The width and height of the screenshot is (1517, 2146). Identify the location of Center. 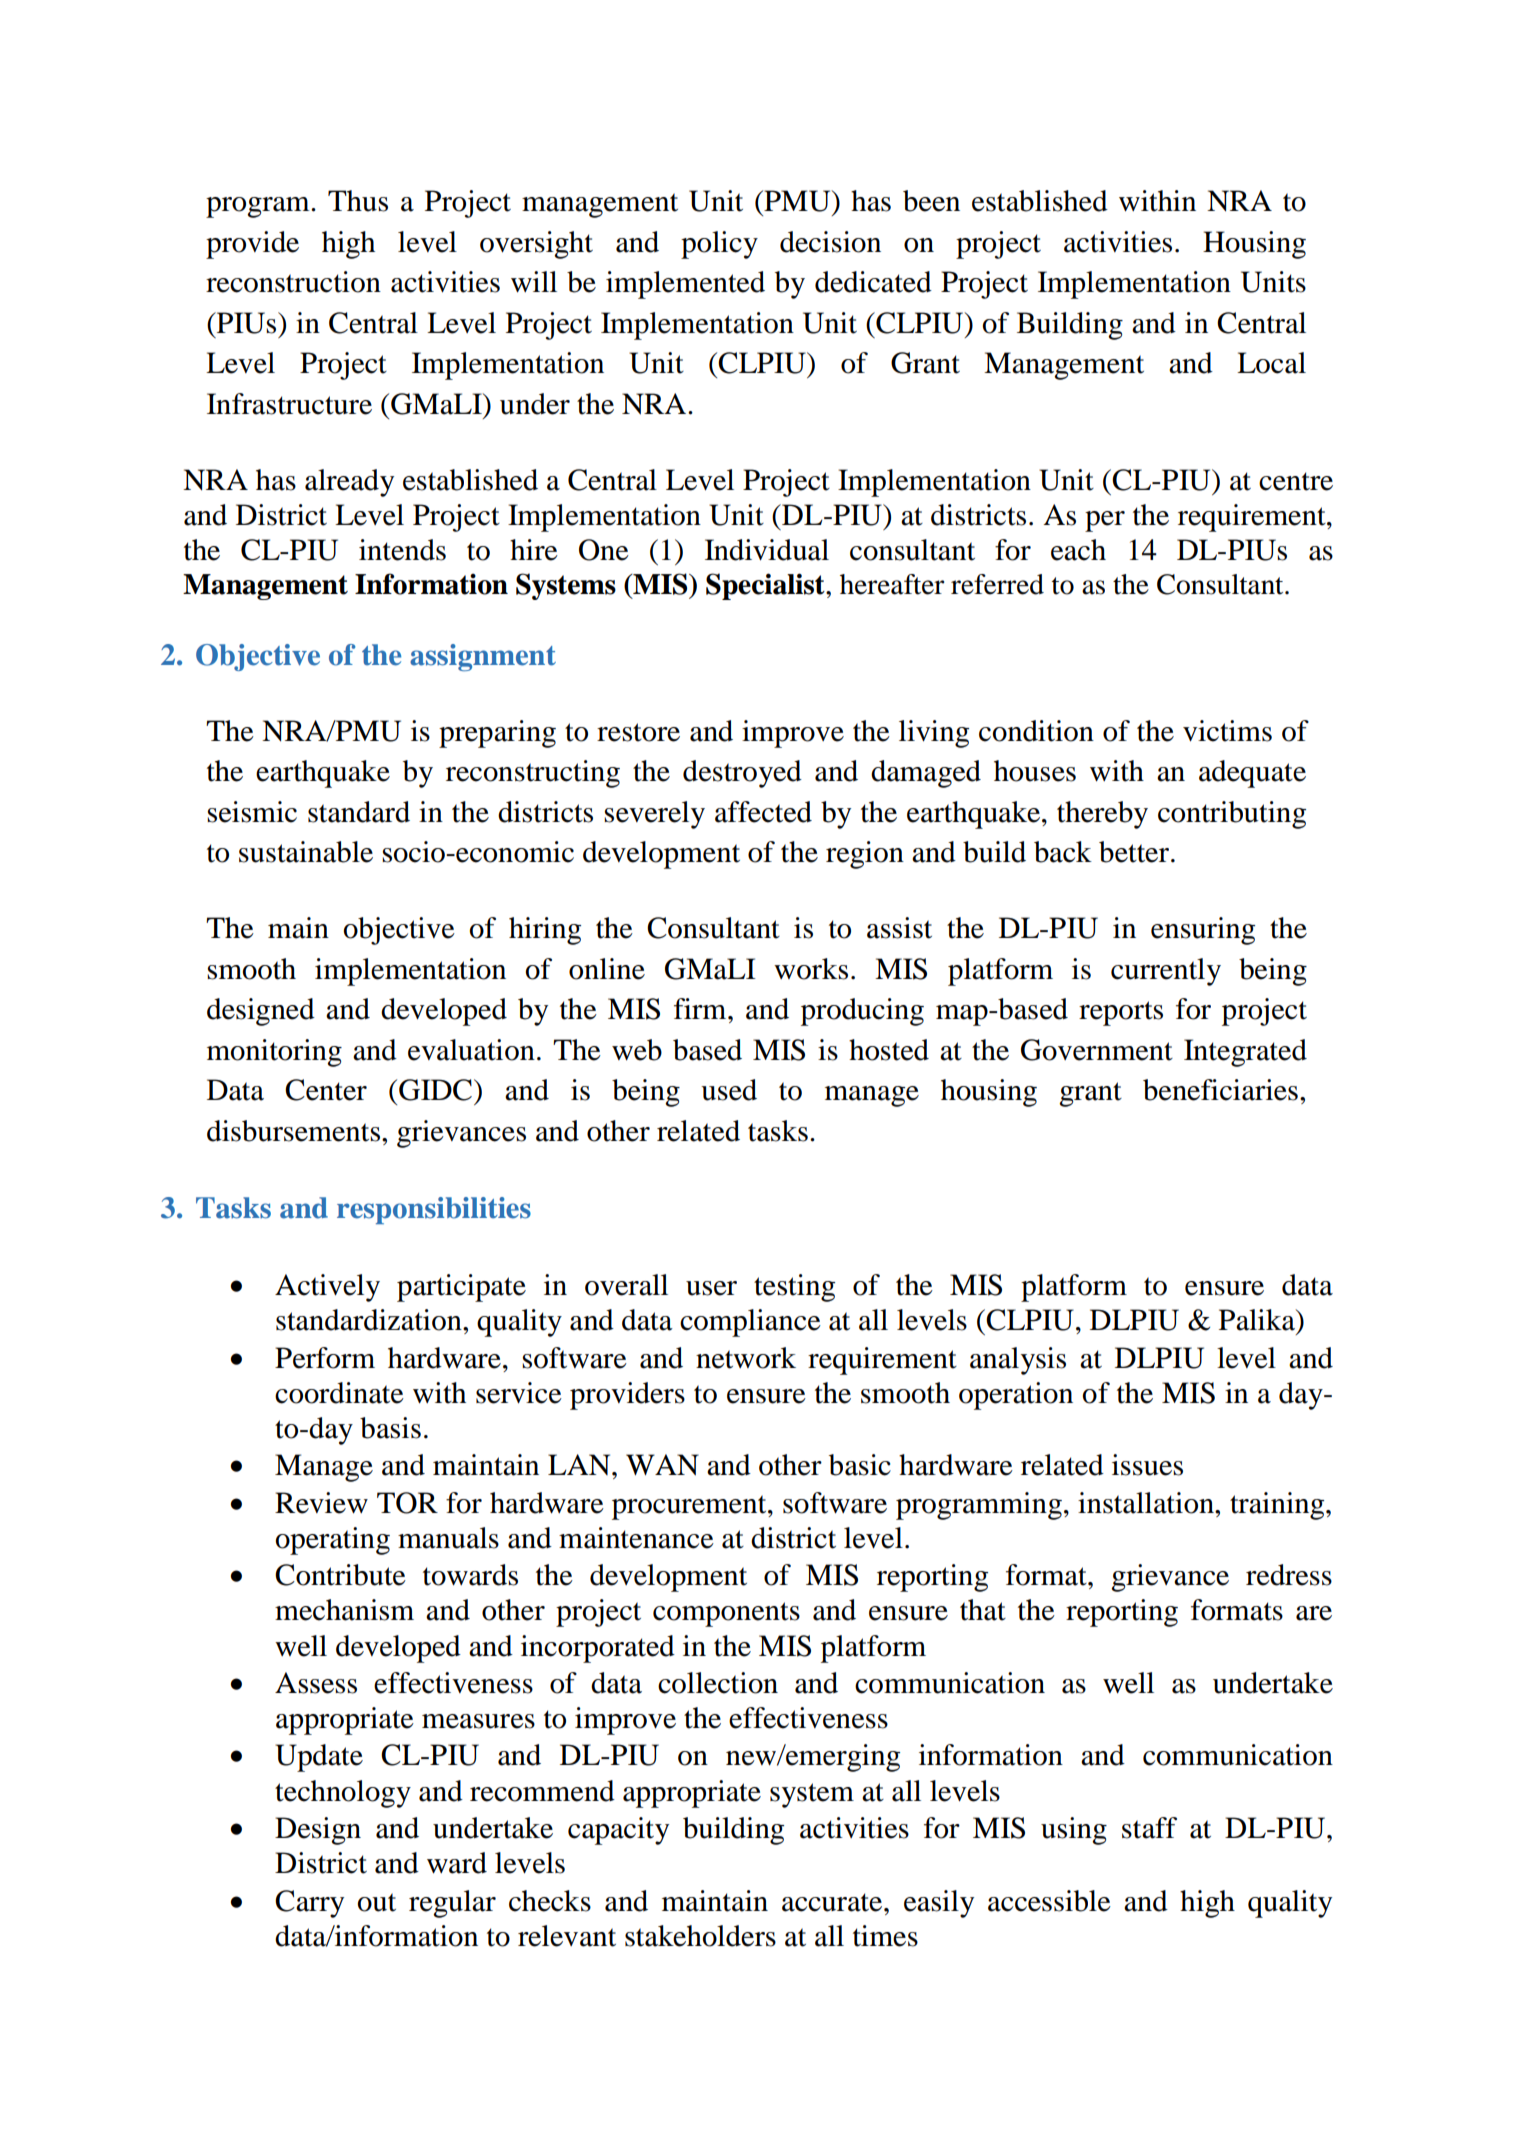
(326, 1090).
